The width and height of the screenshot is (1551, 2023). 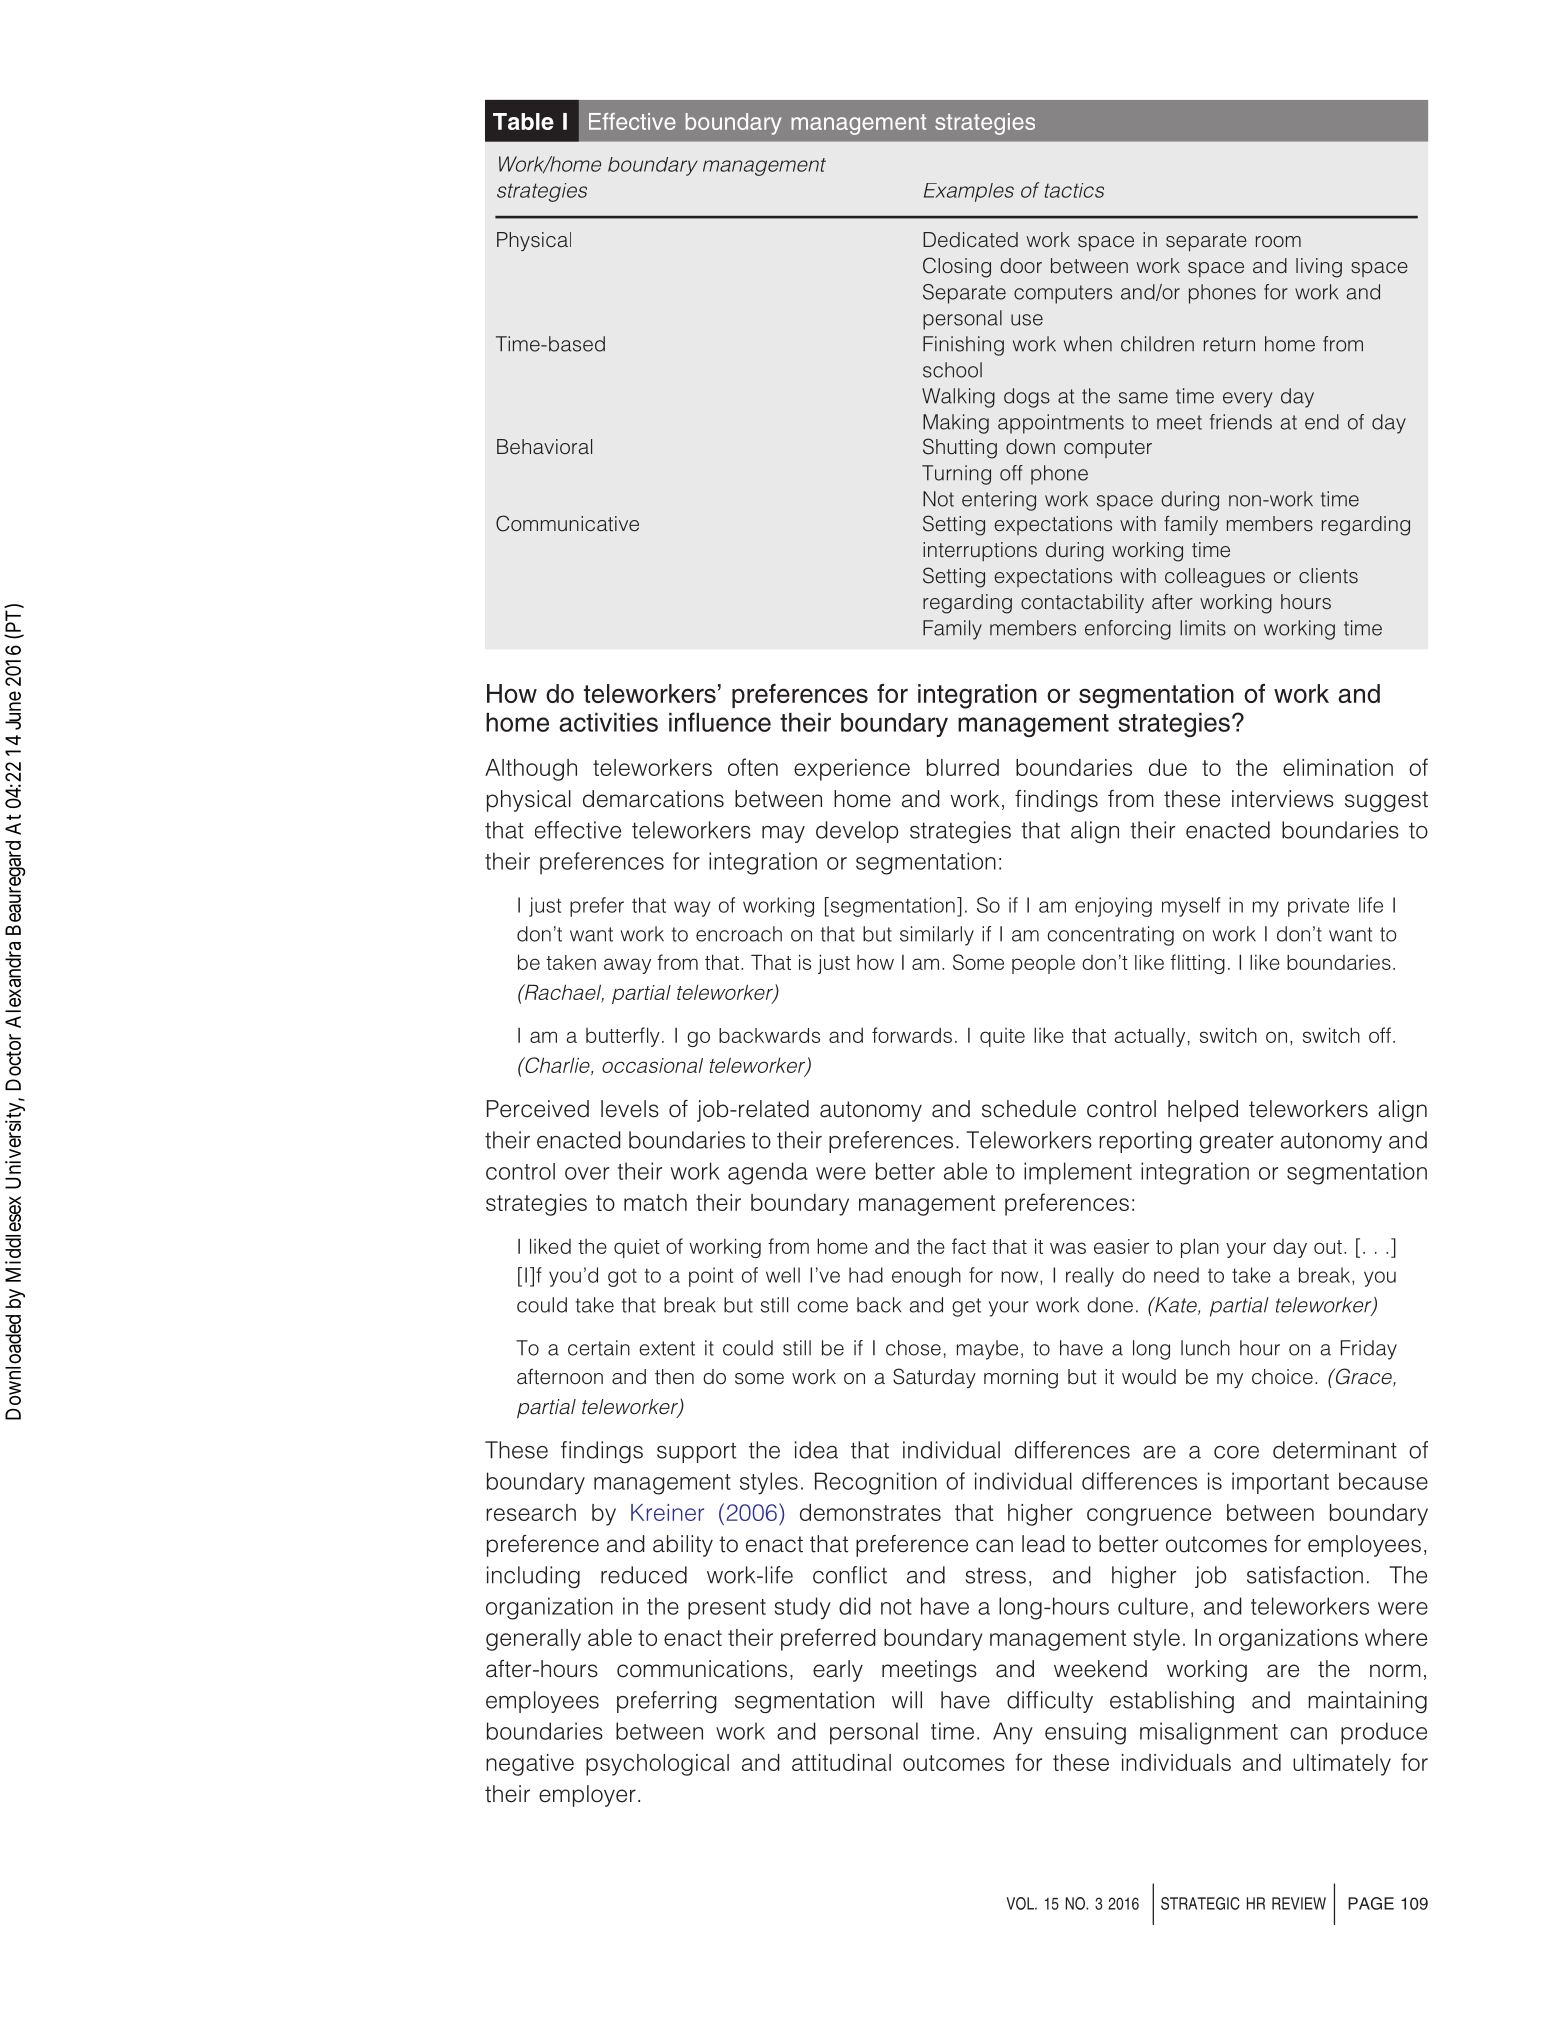 I want to click on Any, so click(x=1013, y=1733).
